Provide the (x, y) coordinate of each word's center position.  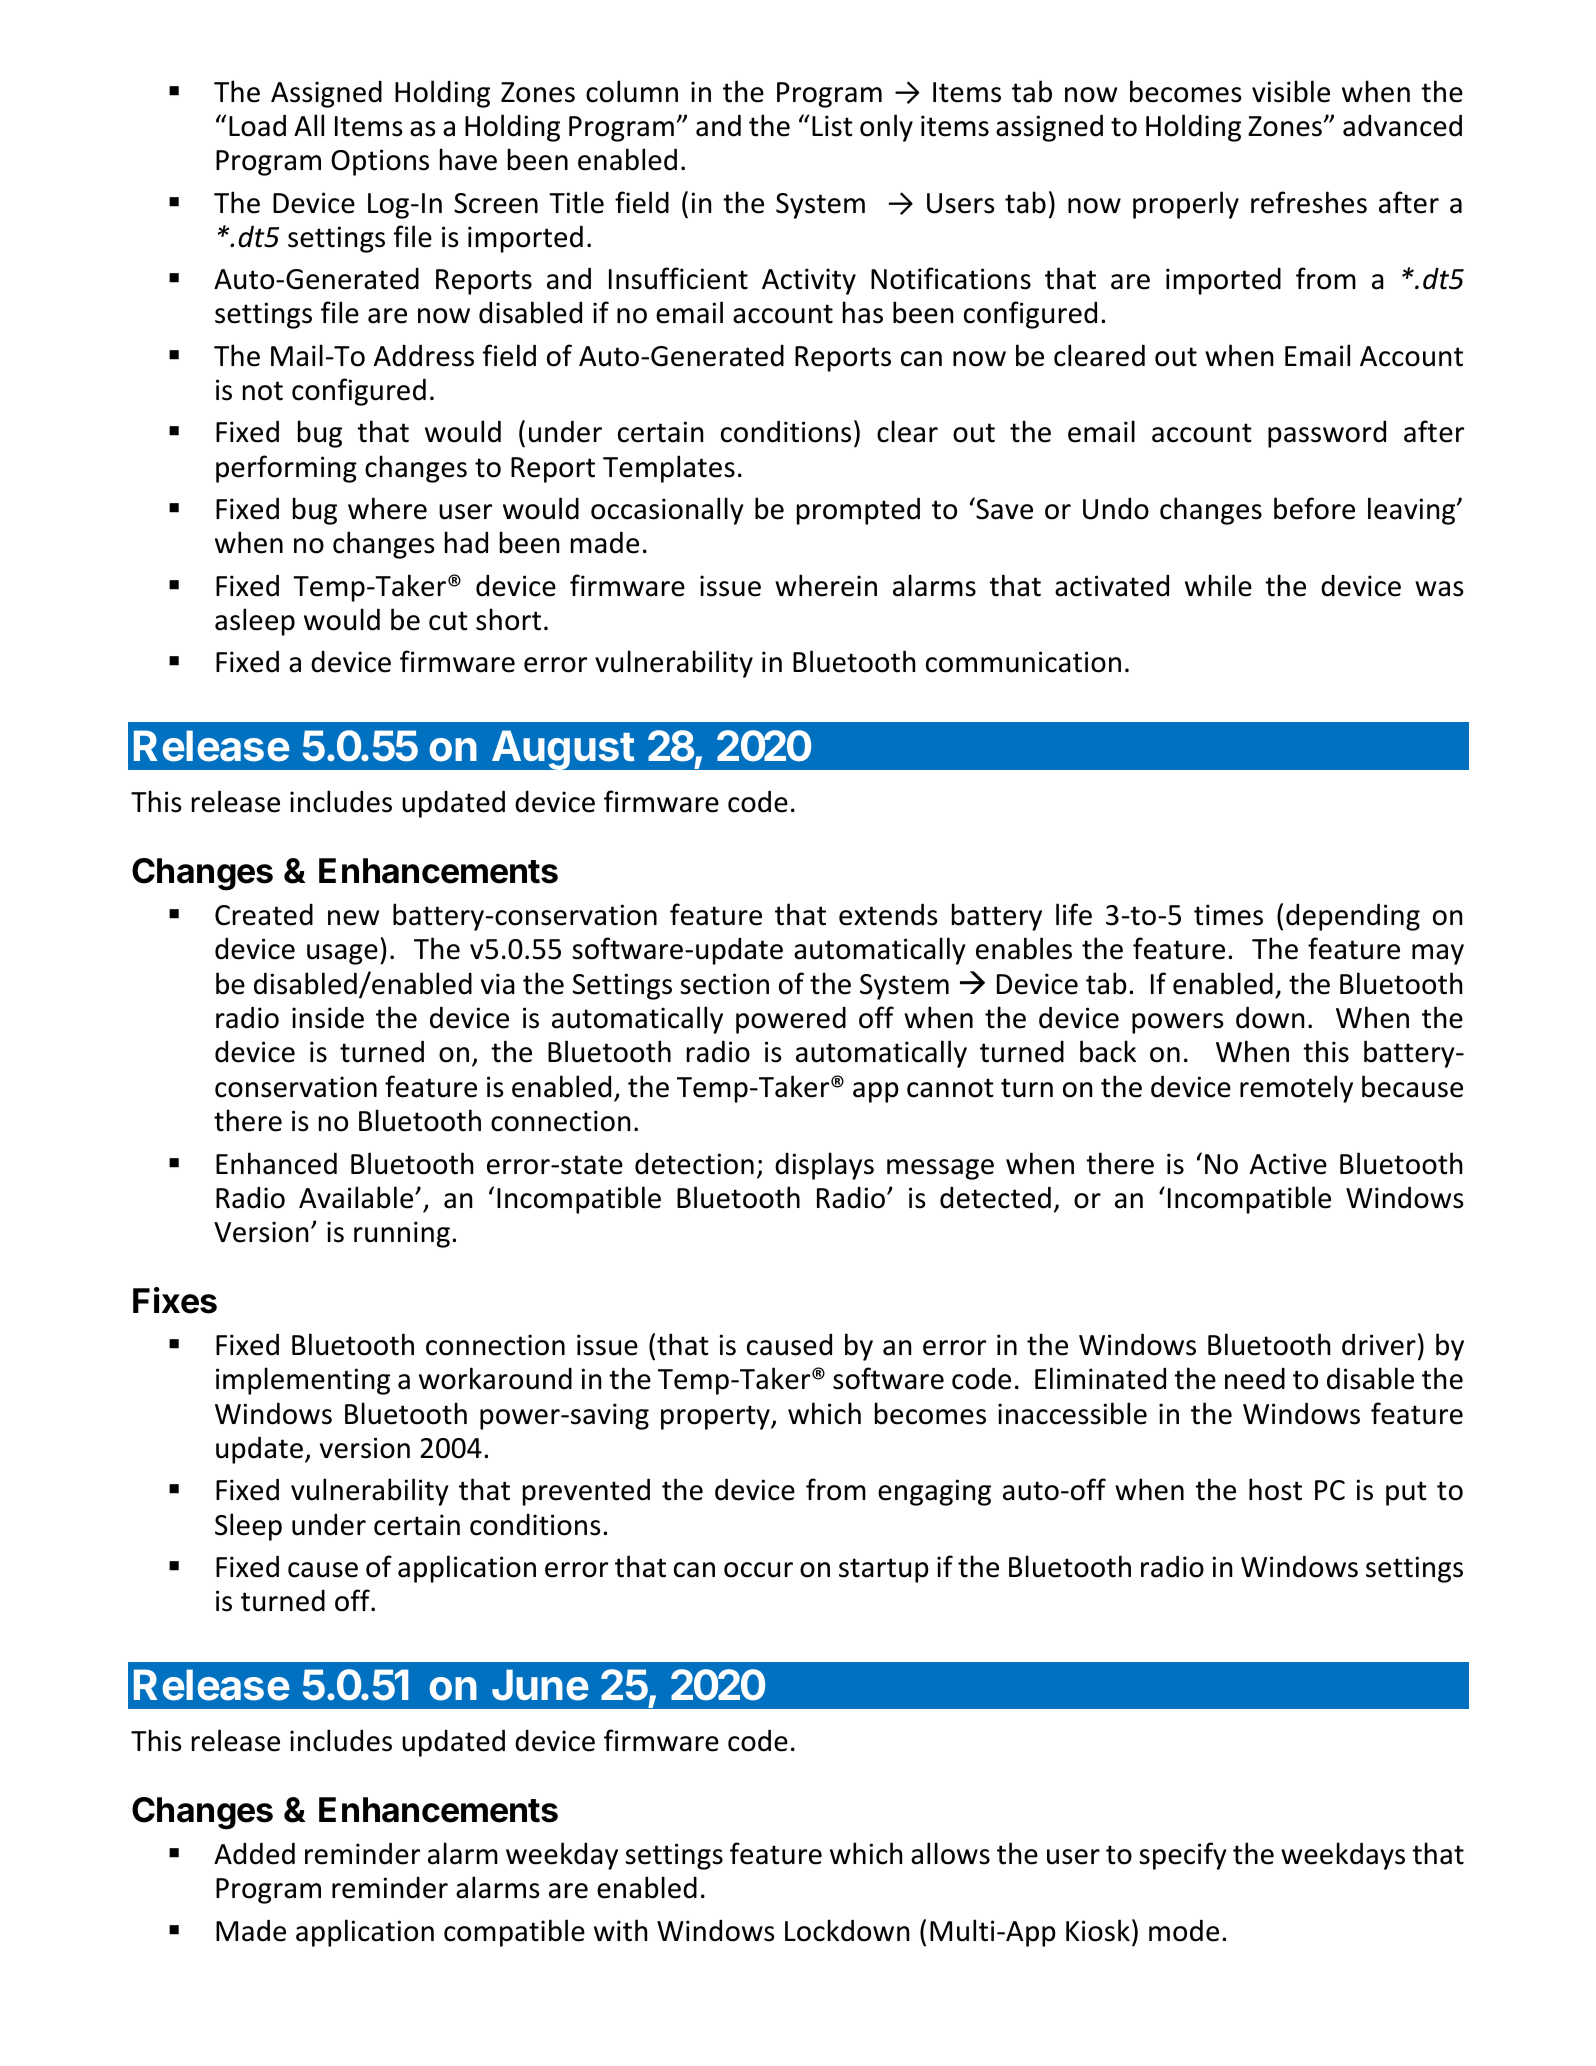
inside (328, 1017)
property (716, 1417)
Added (254, 1853)
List (832, 126)
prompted (858, 511)
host (1275, 1489)
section (724, 984)
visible (1291, 91)
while (1218, 585)
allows (950, 1853)
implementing (303, 1381)
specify (1183, 1856)
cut (448, 621)
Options (380, 162)
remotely (1296, 1089)
